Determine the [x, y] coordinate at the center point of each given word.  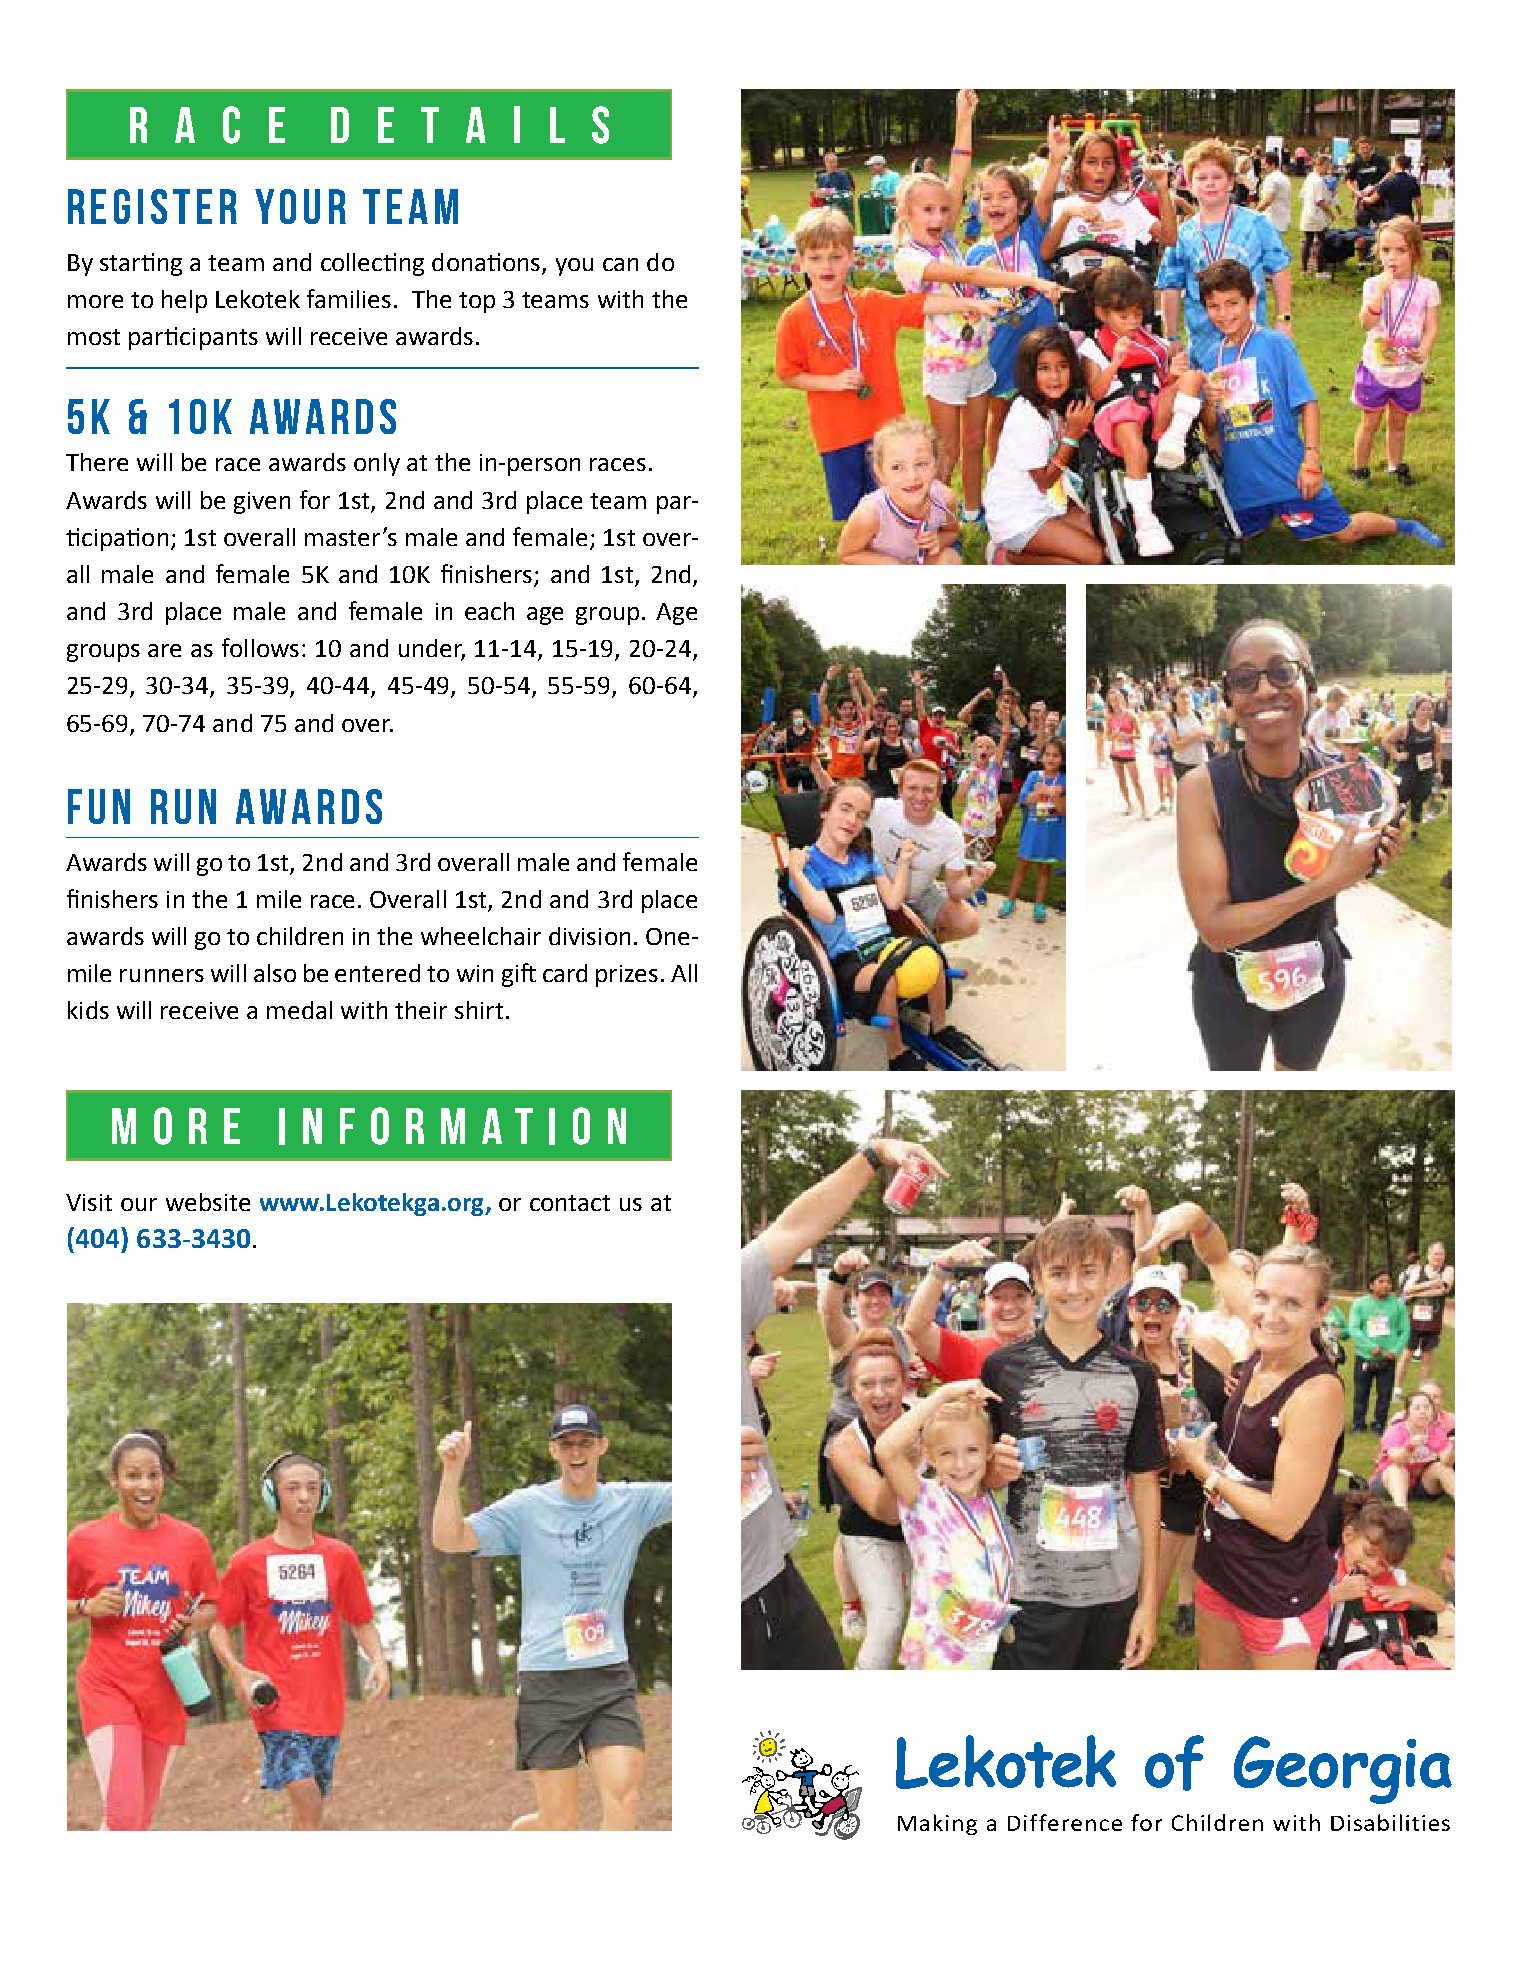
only [377, 464]
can [620, 264]
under [432, 649]
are [164, 650]
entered [377, 973]
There [97, 462]
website [208, 1202]
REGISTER [152, 206]
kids [88, 1010]
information [452, 1126]
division [589, 936]
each [489, 611]
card [565, 973]
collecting [372, 264]
